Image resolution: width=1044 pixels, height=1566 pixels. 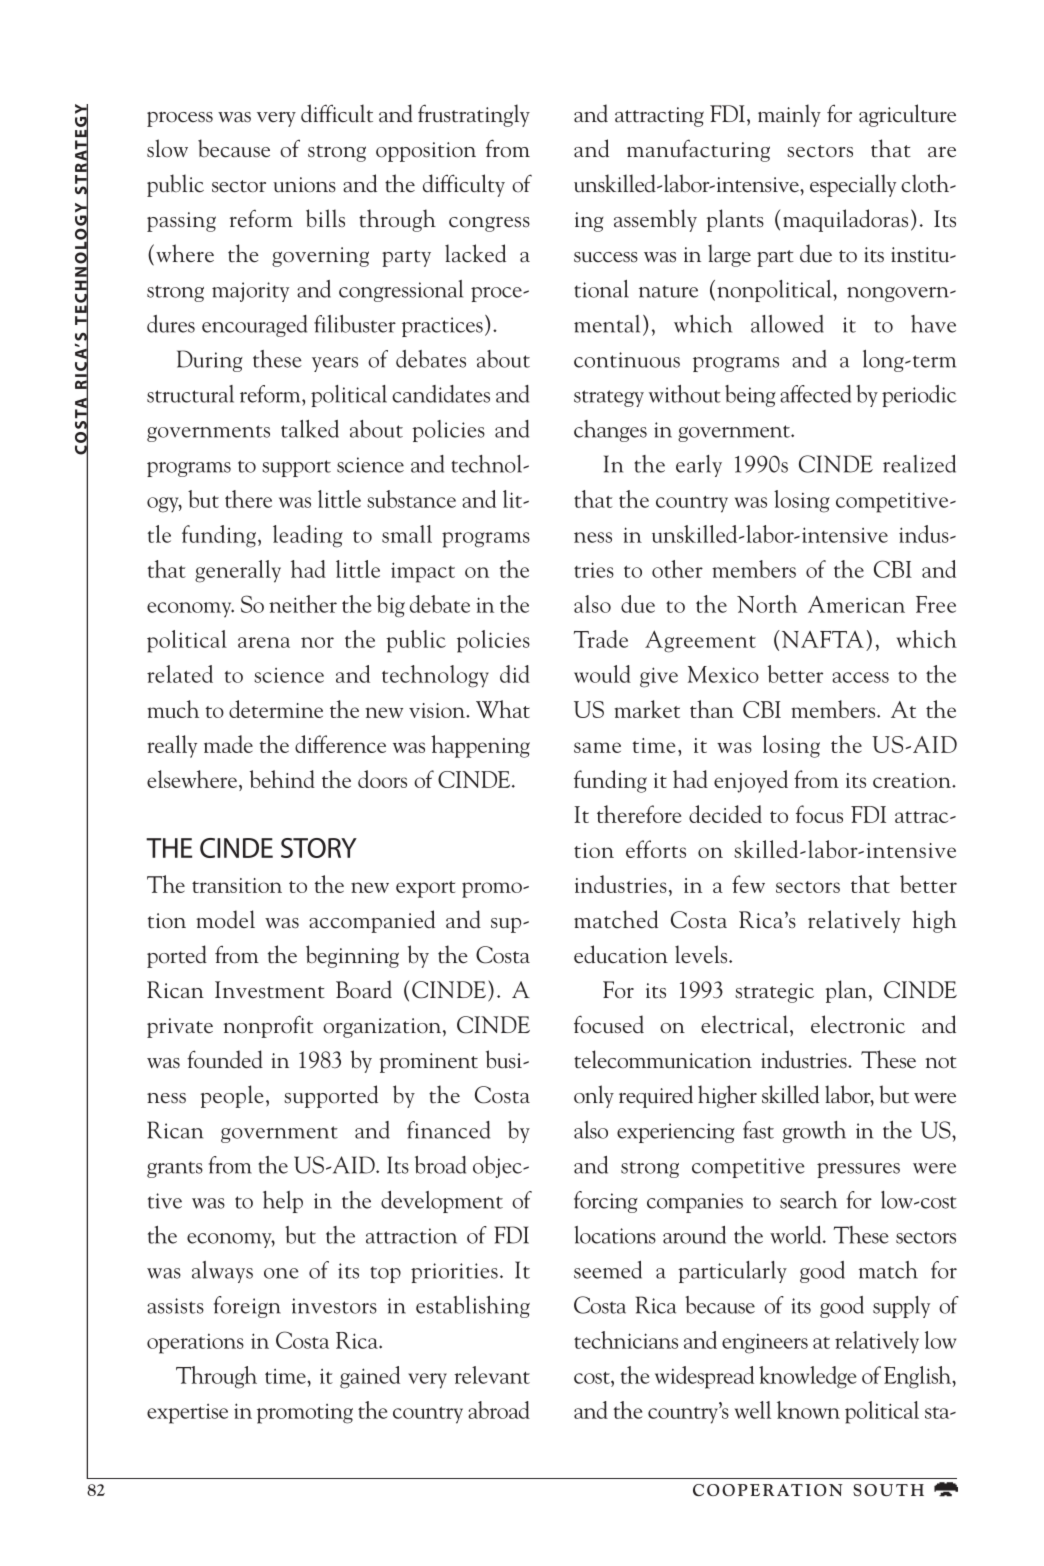 I want to click on same, so click(x=597, y=747).
